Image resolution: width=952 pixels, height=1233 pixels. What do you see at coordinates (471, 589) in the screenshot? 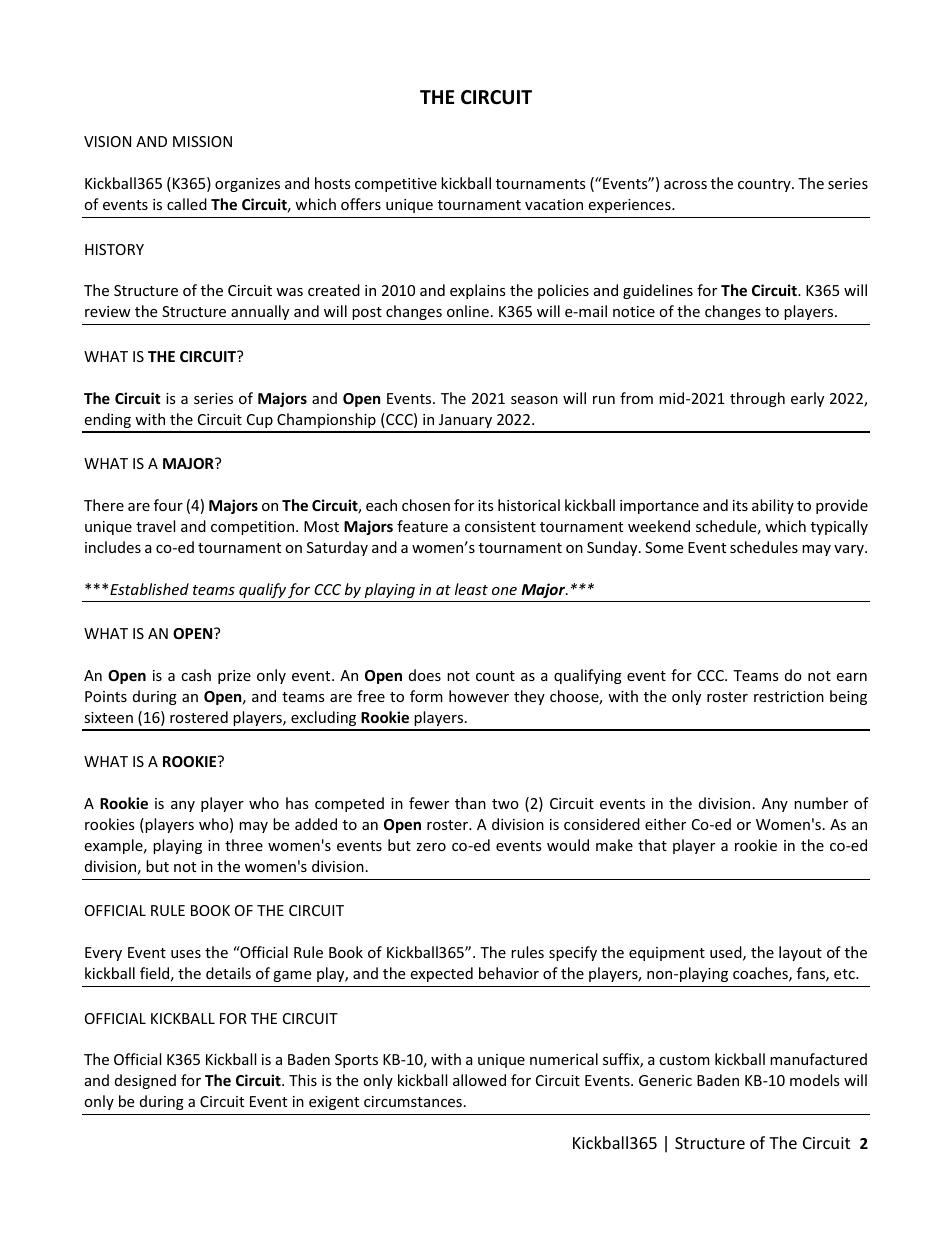
I see `least` at bounding box center [471, 589].
